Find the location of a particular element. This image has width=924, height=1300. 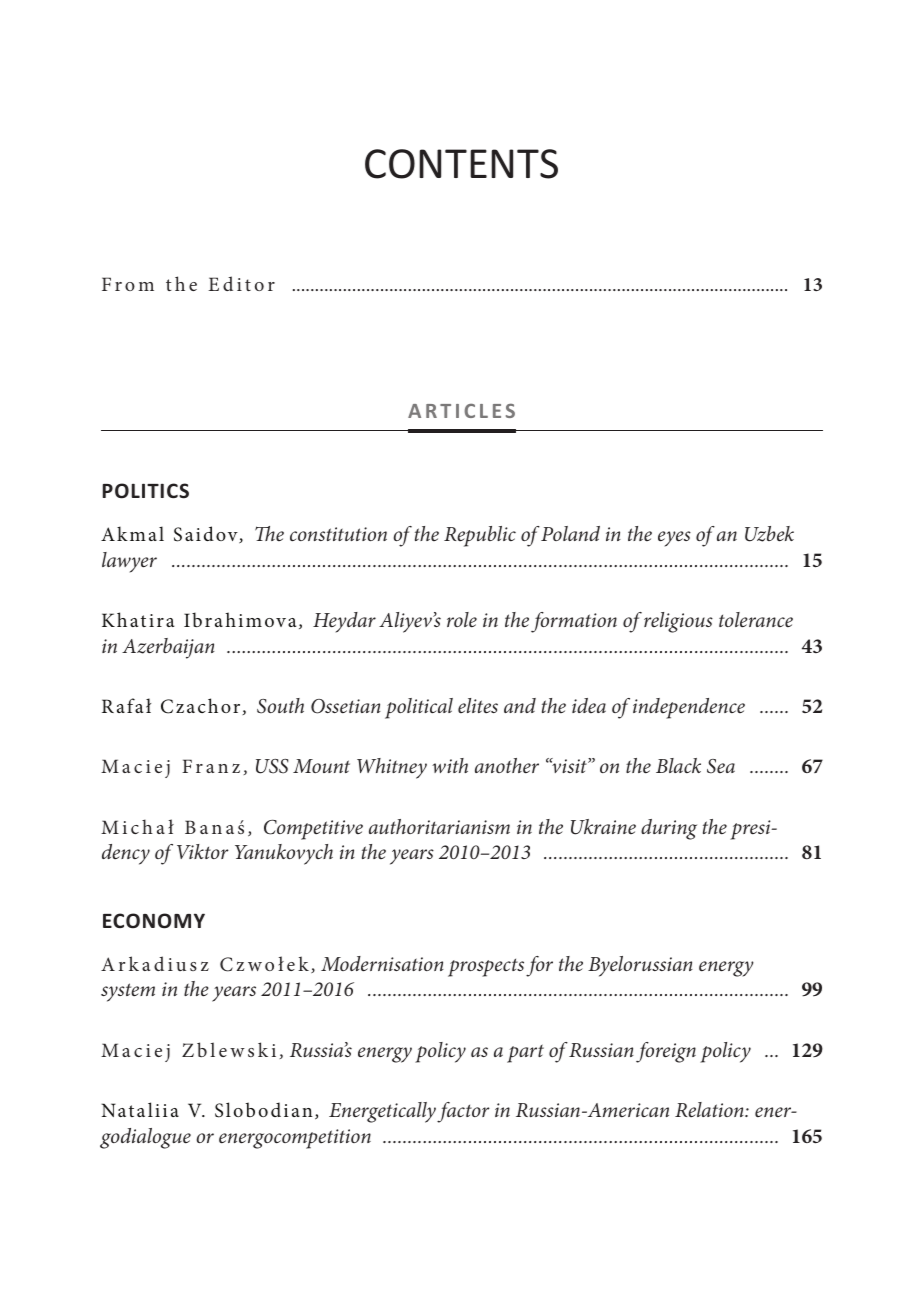

POLITICS is located at coordinates (146, 491).
